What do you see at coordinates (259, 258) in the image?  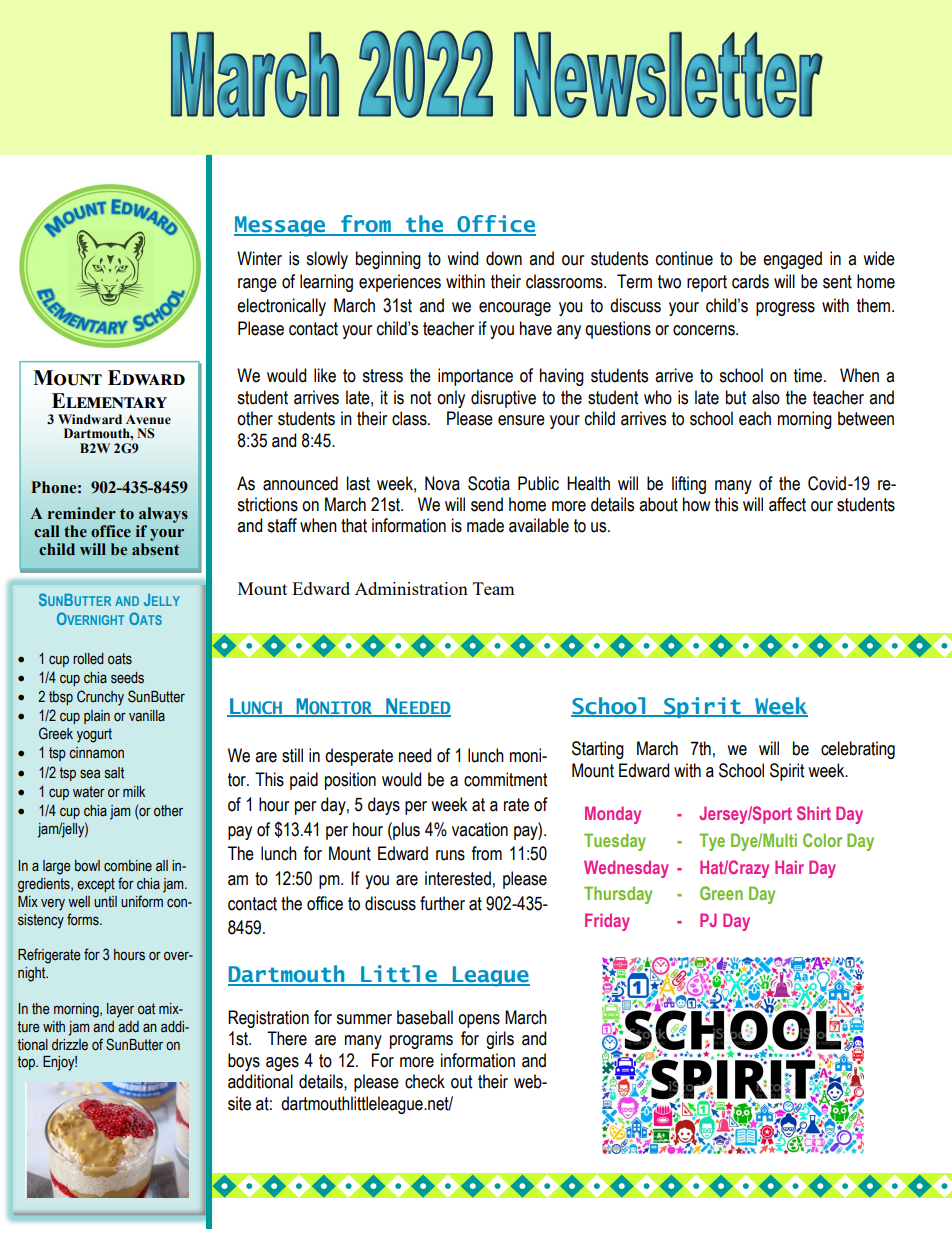 I see `Winter` at bounding box center [259, 258].
